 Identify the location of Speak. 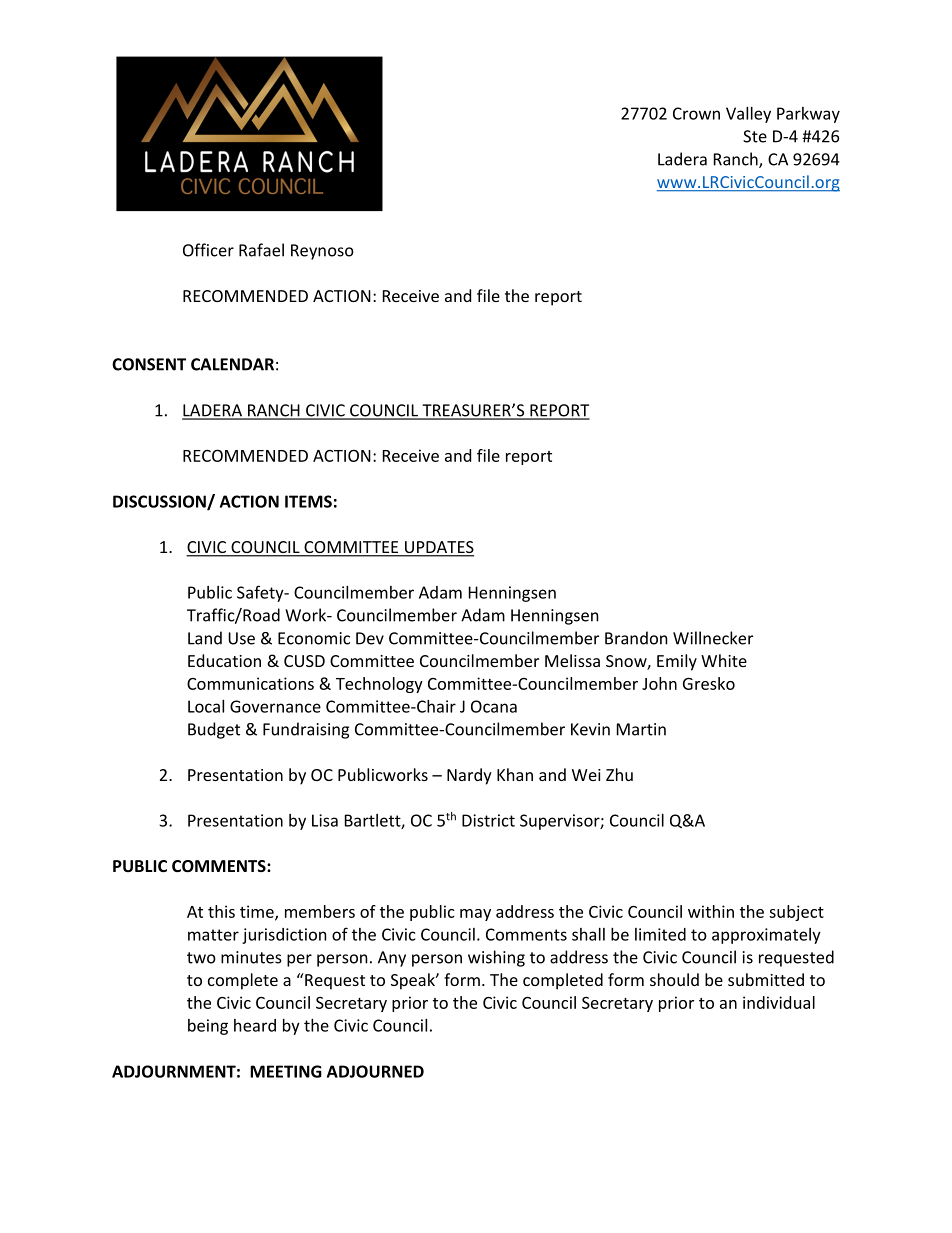
(414, 981).
